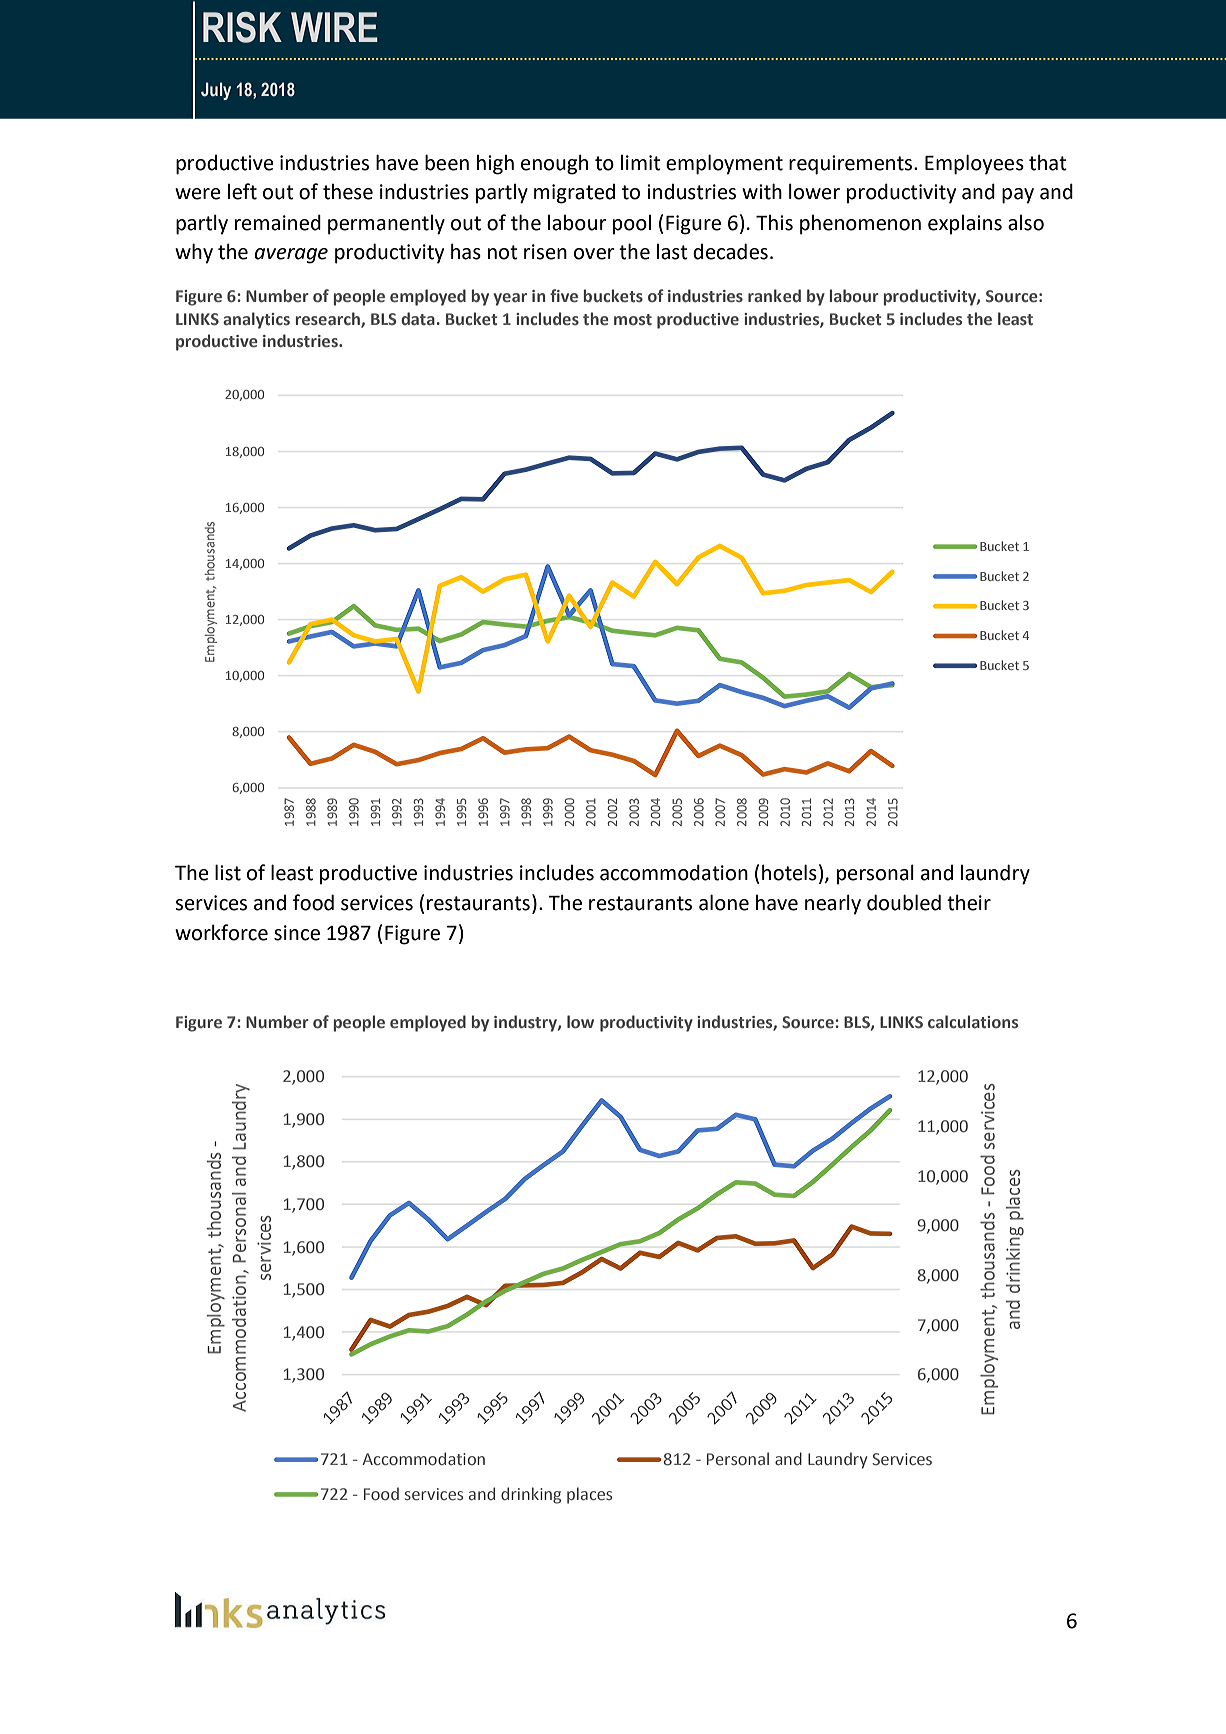 This screenshot has height=1734, width=1226. Describe the element at coordinates (974, 164) in the screenshot. I see `Employees` at that location.
